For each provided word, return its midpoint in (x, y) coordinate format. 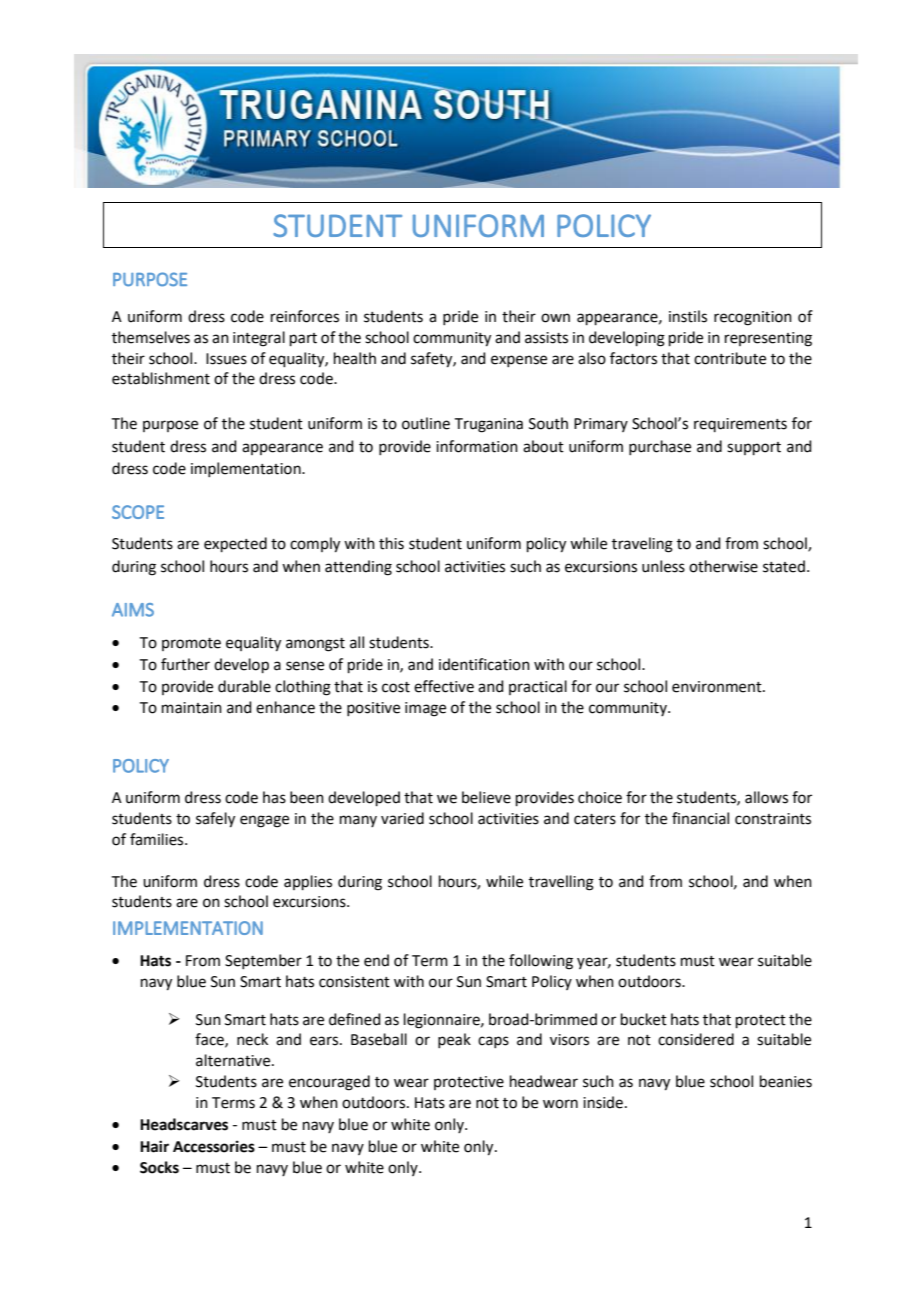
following (541, 962)
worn (560, 1104)
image (425, 709)
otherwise (723, 566)
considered (696, 1039)
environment (718, 687)
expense (519, 361)
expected (235, 544)
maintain (192, 708)
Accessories (214, 1146)
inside (603, 1102)
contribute (730, 358)
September (263, 961)
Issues (226, 359)
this (391, 543)
